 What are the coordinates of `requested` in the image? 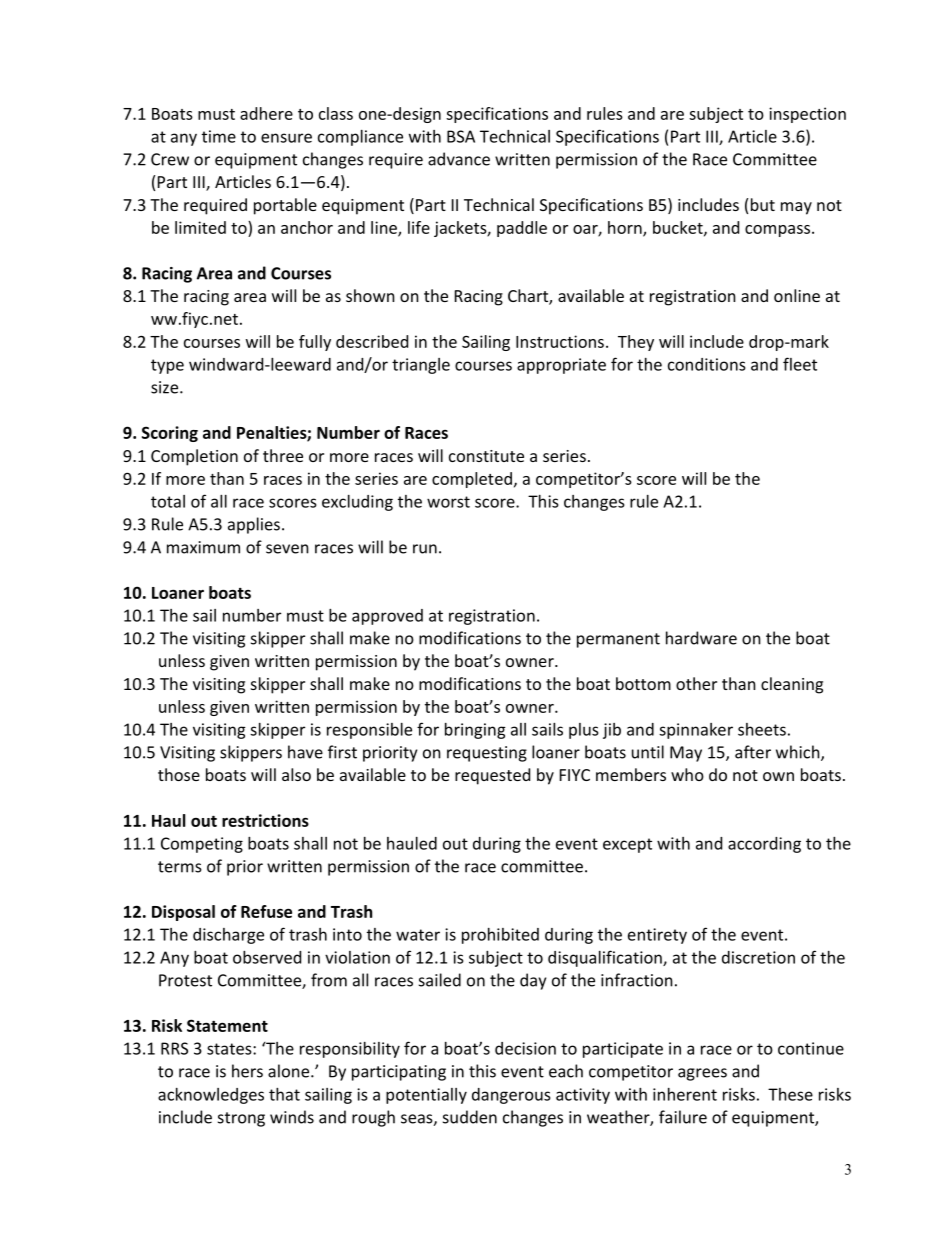 It's located at (492, 776).
